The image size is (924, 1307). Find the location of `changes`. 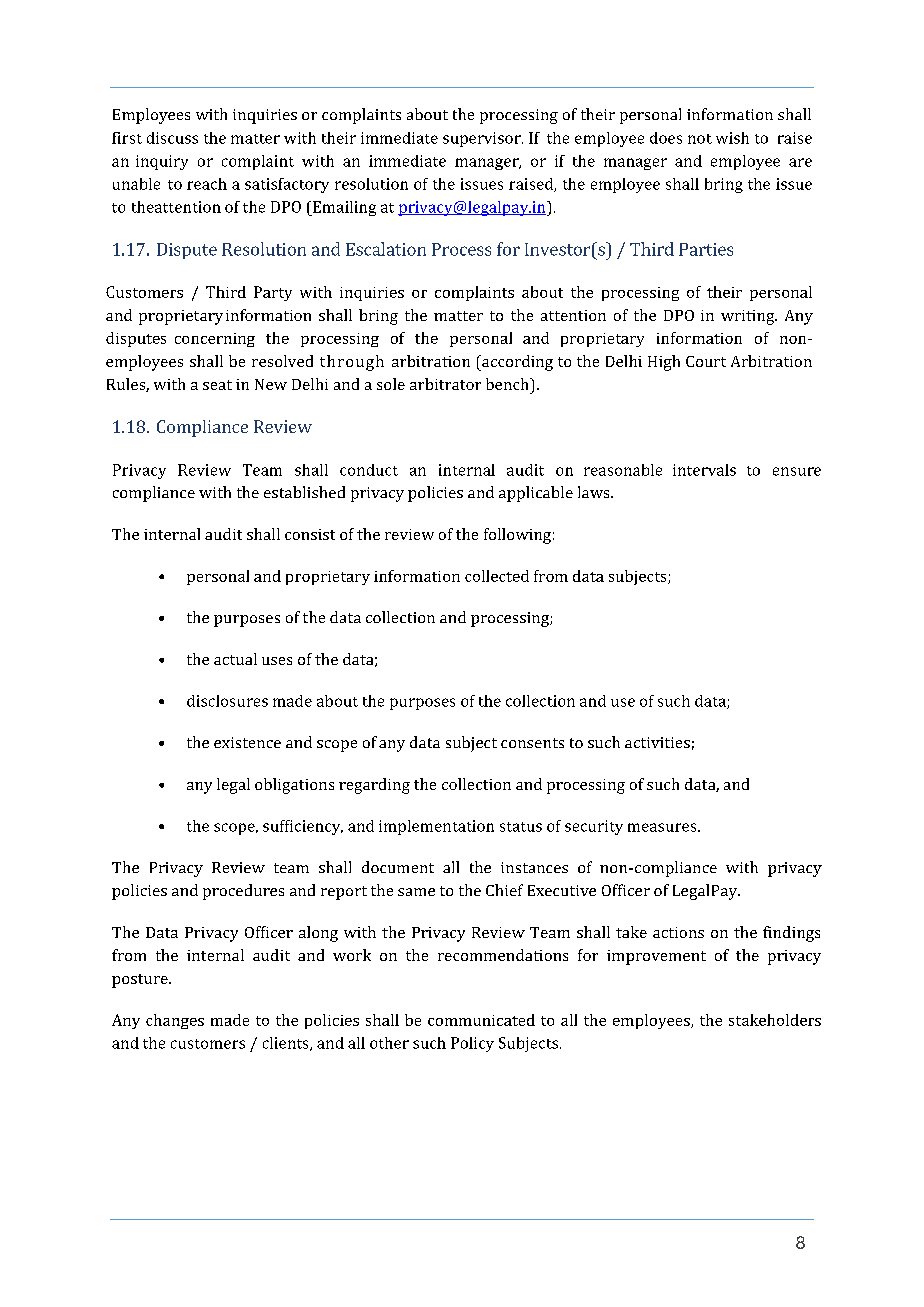

changes is located at coordinates (175, 1021).
